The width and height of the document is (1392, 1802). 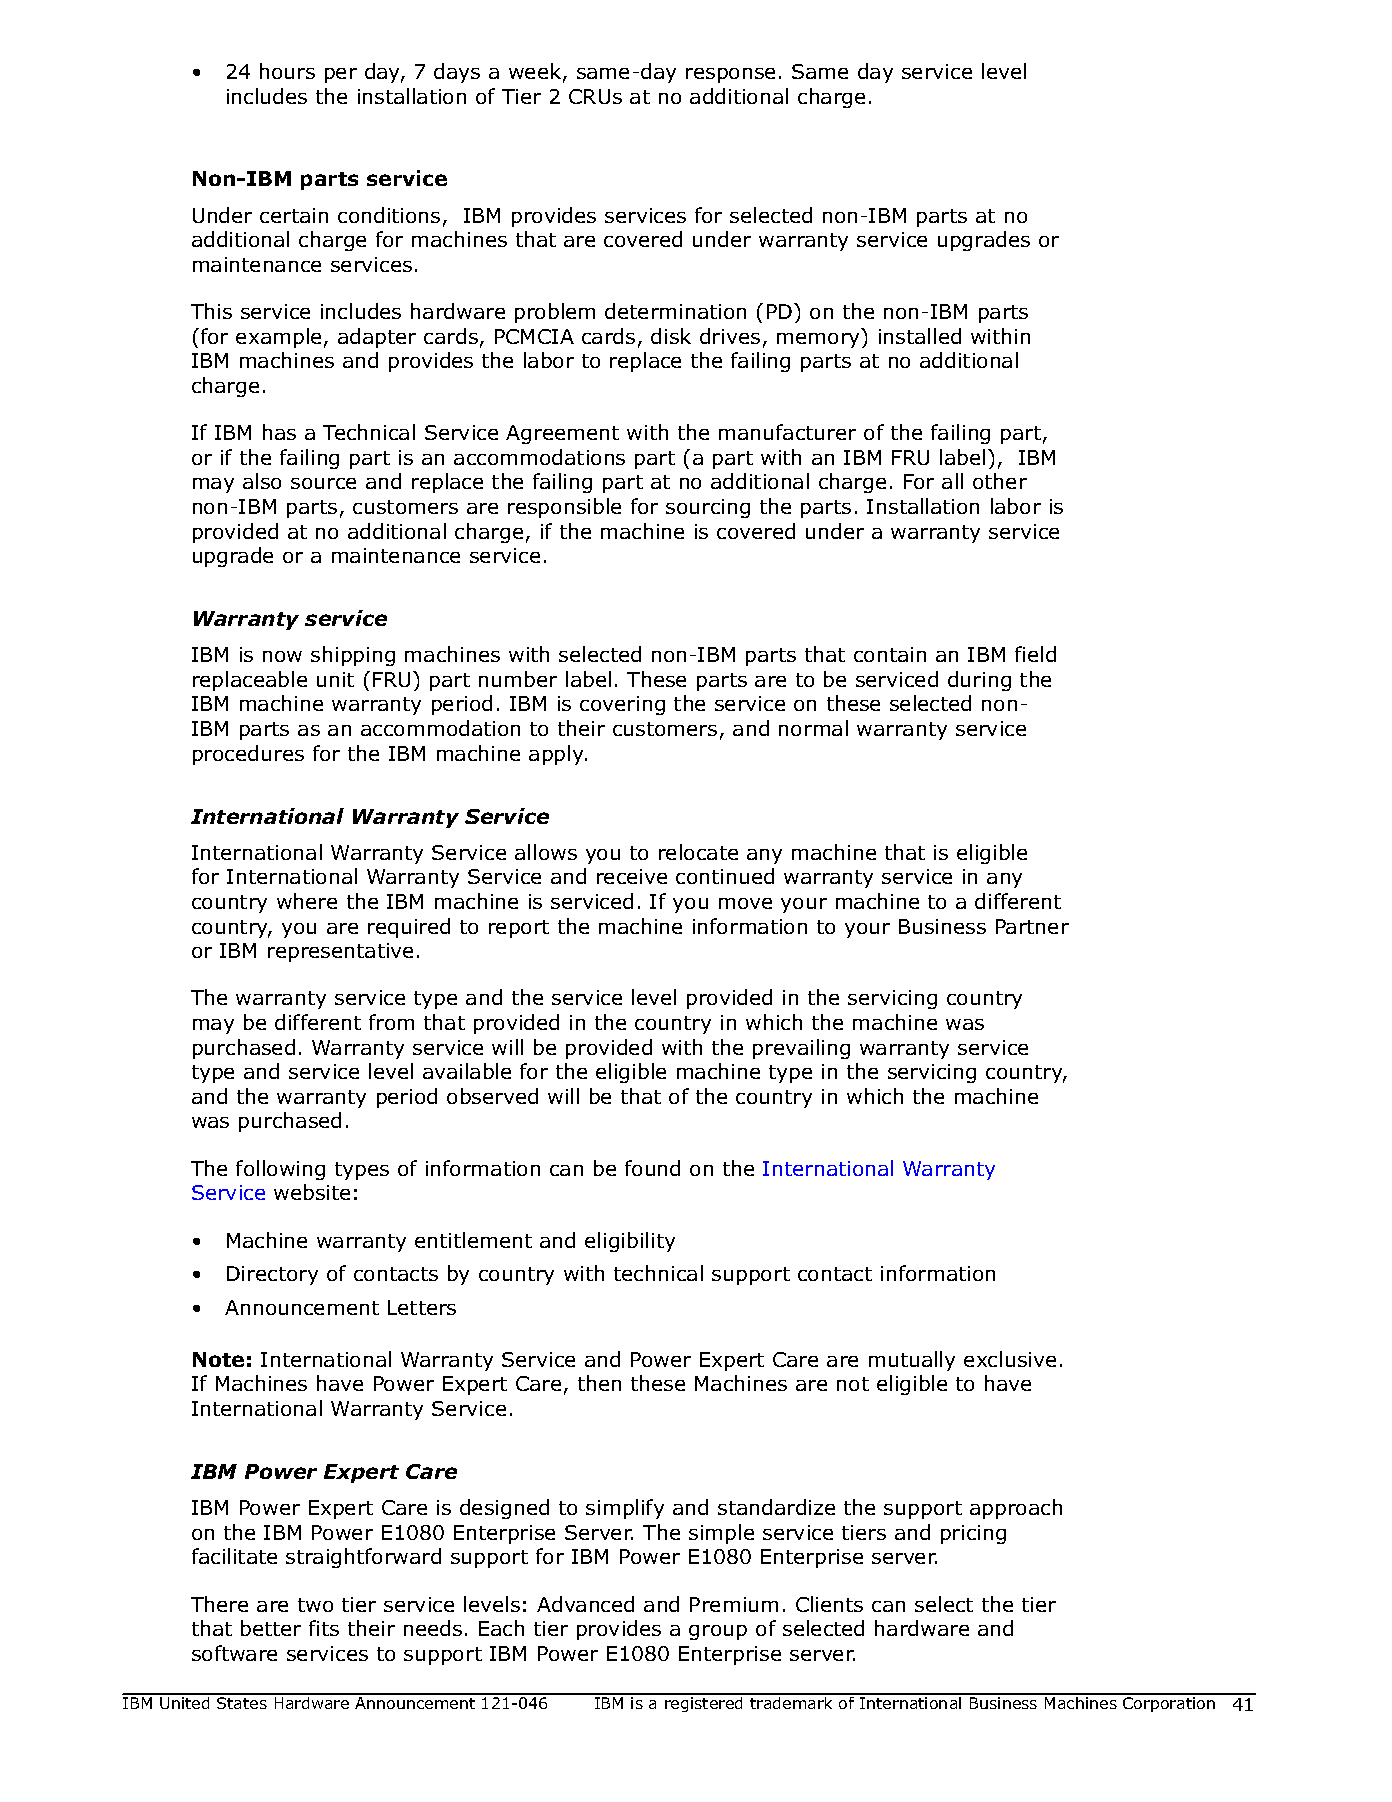 What do you see at coordinates (1000, 481) in the document?
I see `other` at bounding box center [1000, 481].
